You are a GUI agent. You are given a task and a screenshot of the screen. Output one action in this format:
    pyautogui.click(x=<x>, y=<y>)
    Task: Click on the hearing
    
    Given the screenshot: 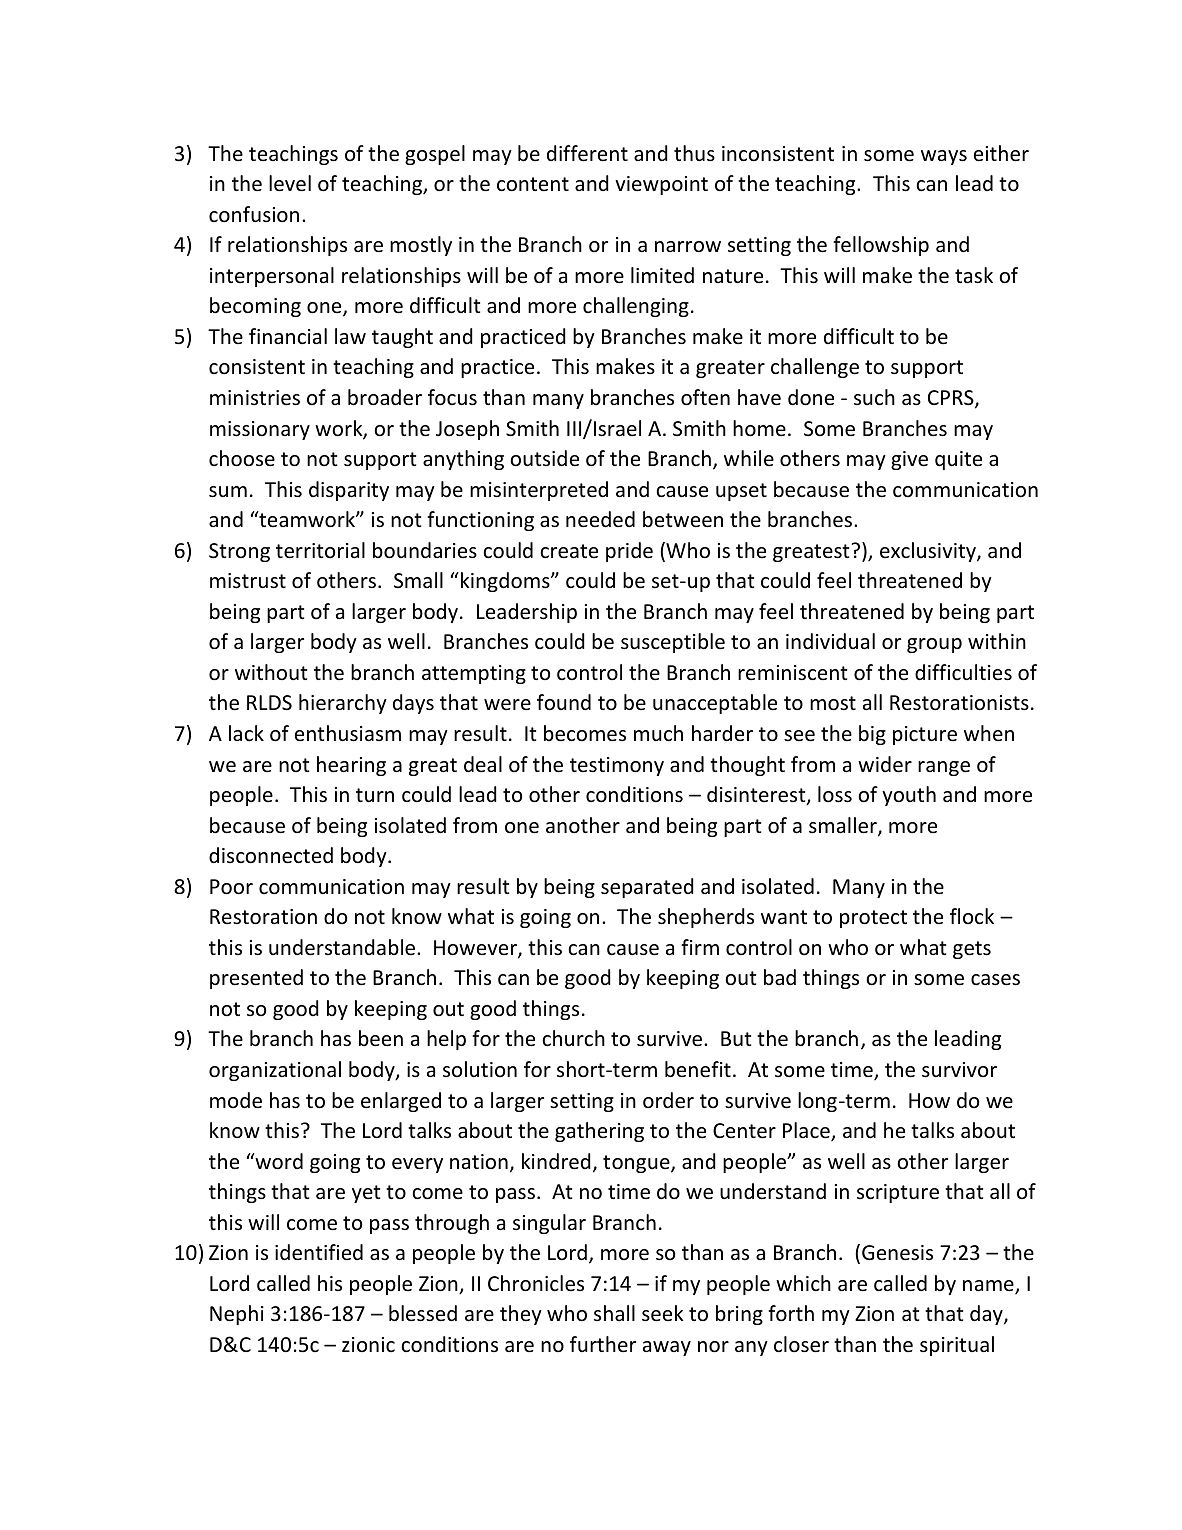 What is the action you would take?
    pyautogui.click(x=351, y=766)
